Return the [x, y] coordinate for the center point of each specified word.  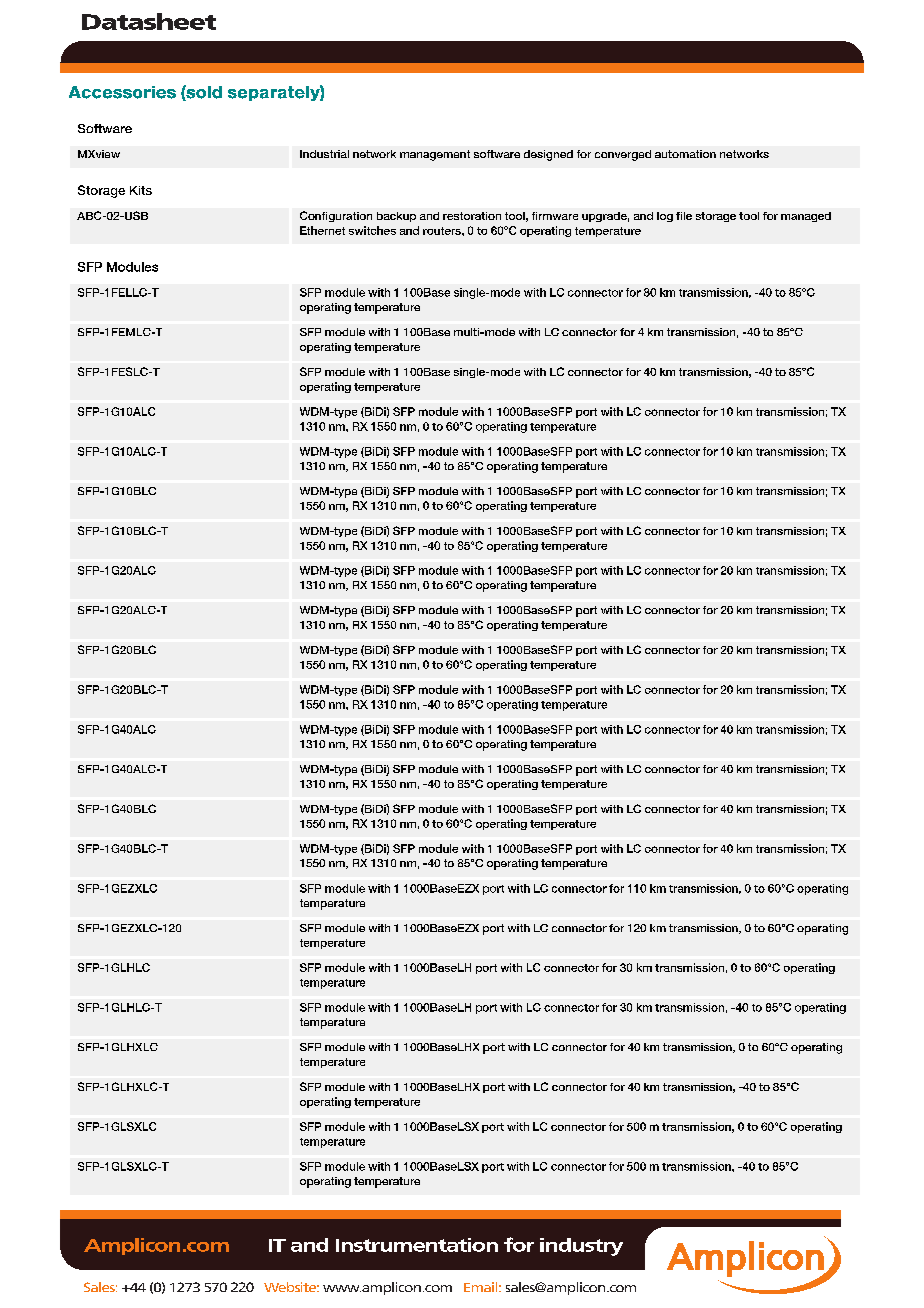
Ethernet [322, 230]
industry [581, 1247]
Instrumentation [417, 1245]
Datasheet [149, 21]
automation [685, 154]
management [435, 155]
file [684, 216]
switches [372, 230]
